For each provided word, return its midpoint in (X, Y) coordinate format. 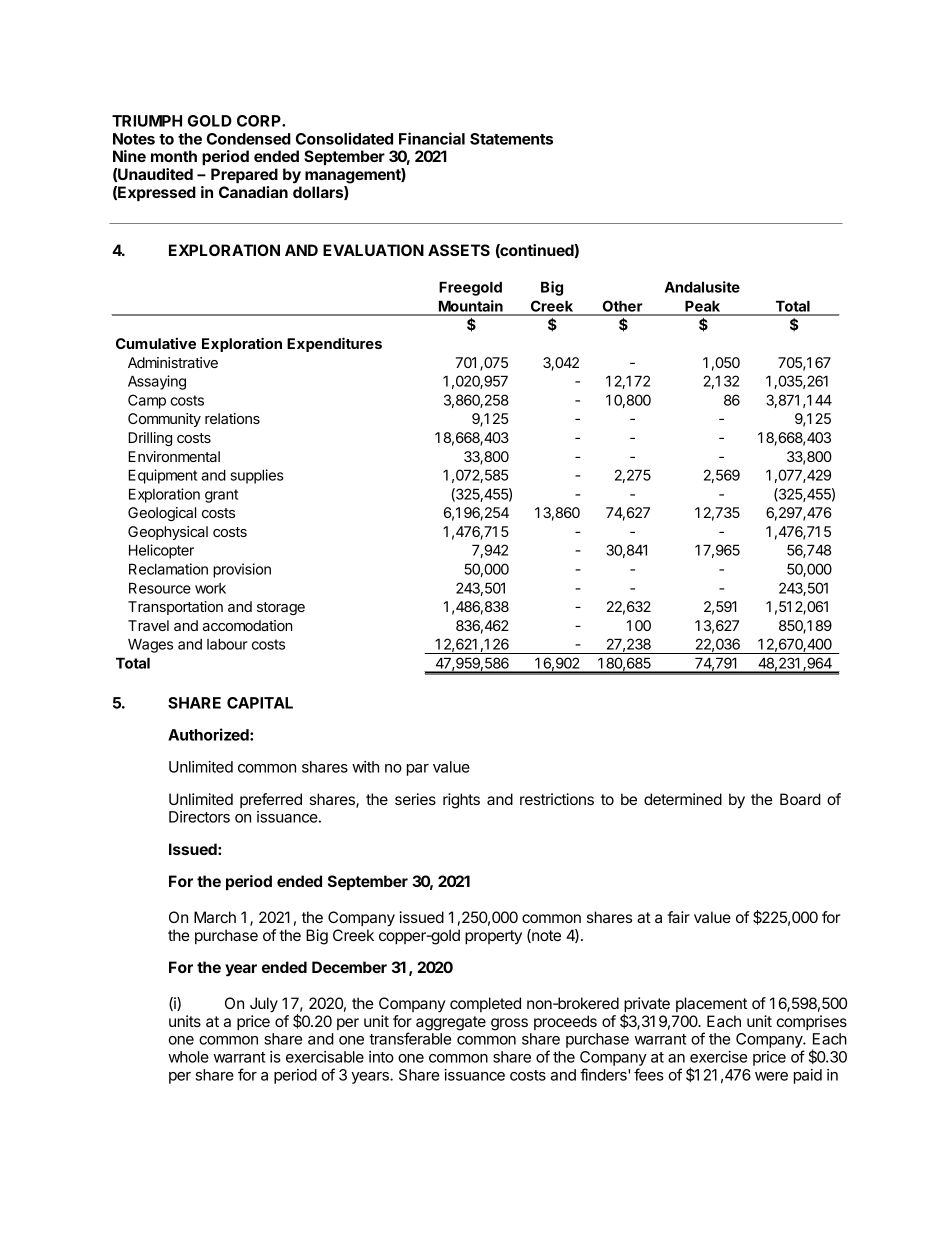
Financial (432, 138)
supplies (257, 476)
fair (678, 917)
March (215, 917)
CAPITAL (260, 703)
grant (221, 496)
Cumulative (156, 343)
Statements (511, 139)
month (174, 156)
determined (683, 799)
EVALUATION (373, 250)
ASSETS (459, 250)
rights (461, 801)
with (365, 767)
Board (800, 799)
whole (188, 1057)
